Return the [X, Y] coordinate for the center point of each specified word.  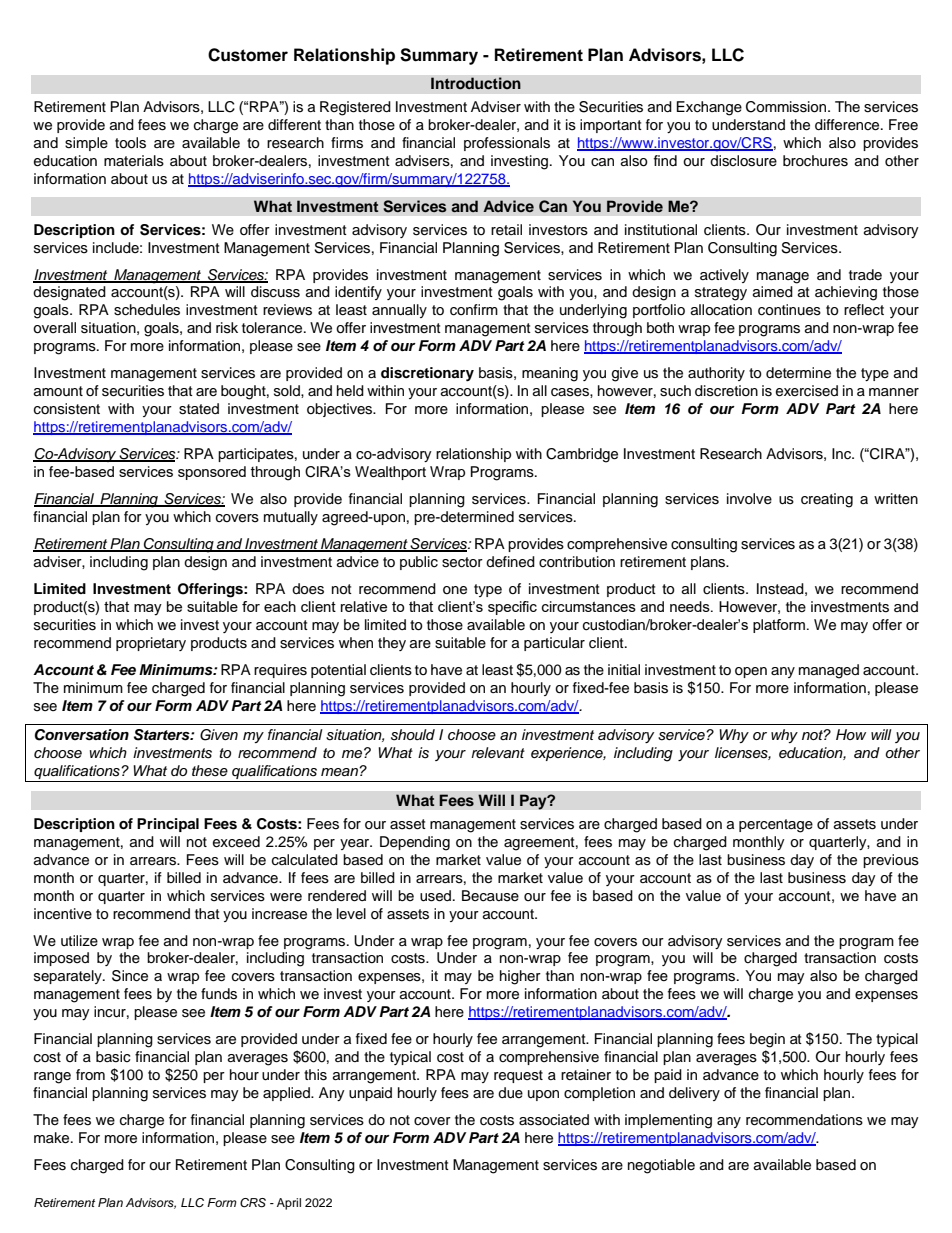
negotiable [661, 1166]
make [53, 1138]
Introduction [476, 83]
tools [130, 143]
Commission [787, 107]
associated [554, 1120]
